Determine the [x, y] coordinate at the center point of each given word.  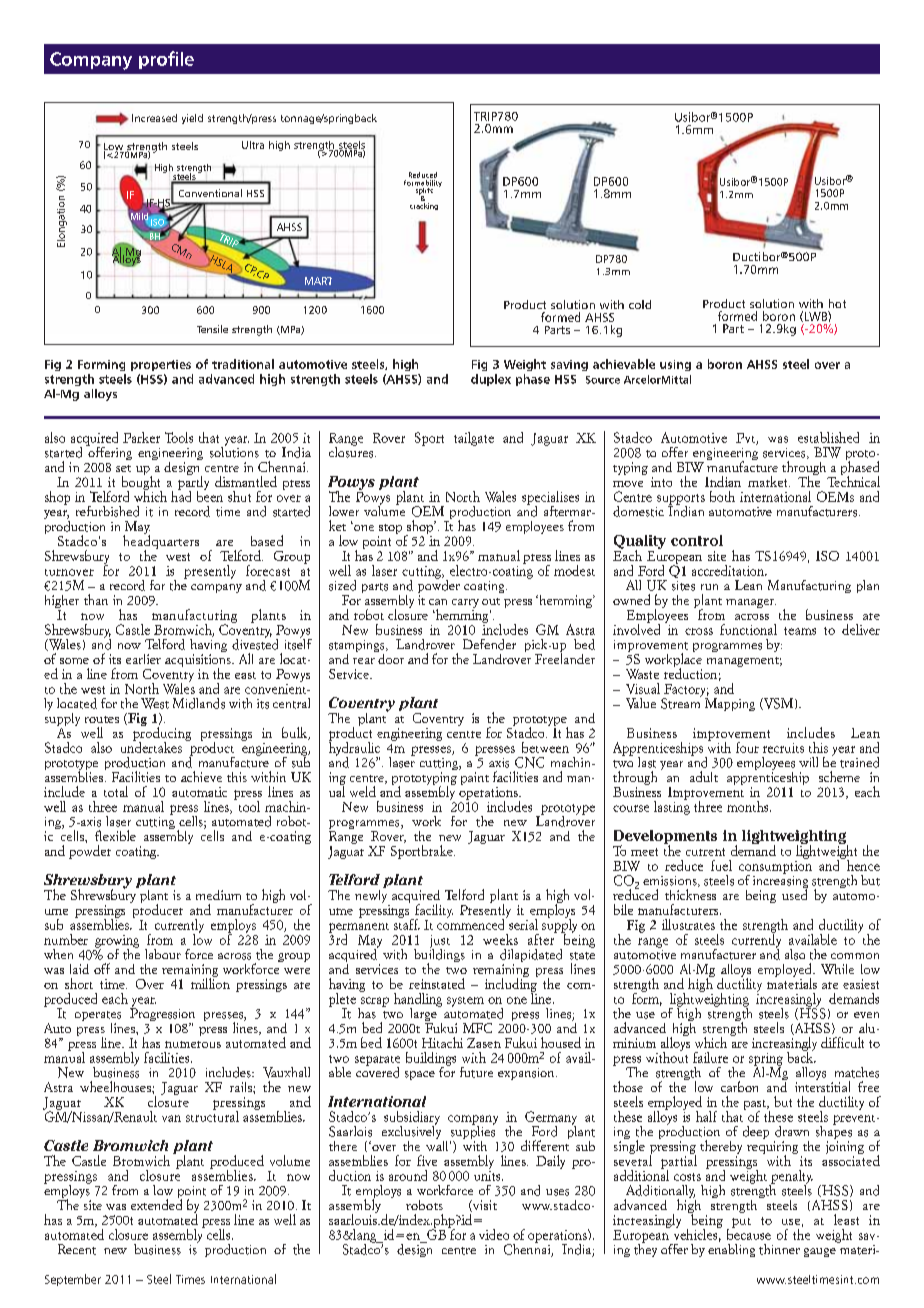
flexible [115, 835]
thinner [779, 1249]
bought [142, 483]
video [494, 1234]
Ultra [253, 145]
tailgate [474, 439]
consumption [775, 867]
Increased [154, 118]
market [769, 481]
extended [156, 1203]
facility [433, 912]
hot [837, 303]
